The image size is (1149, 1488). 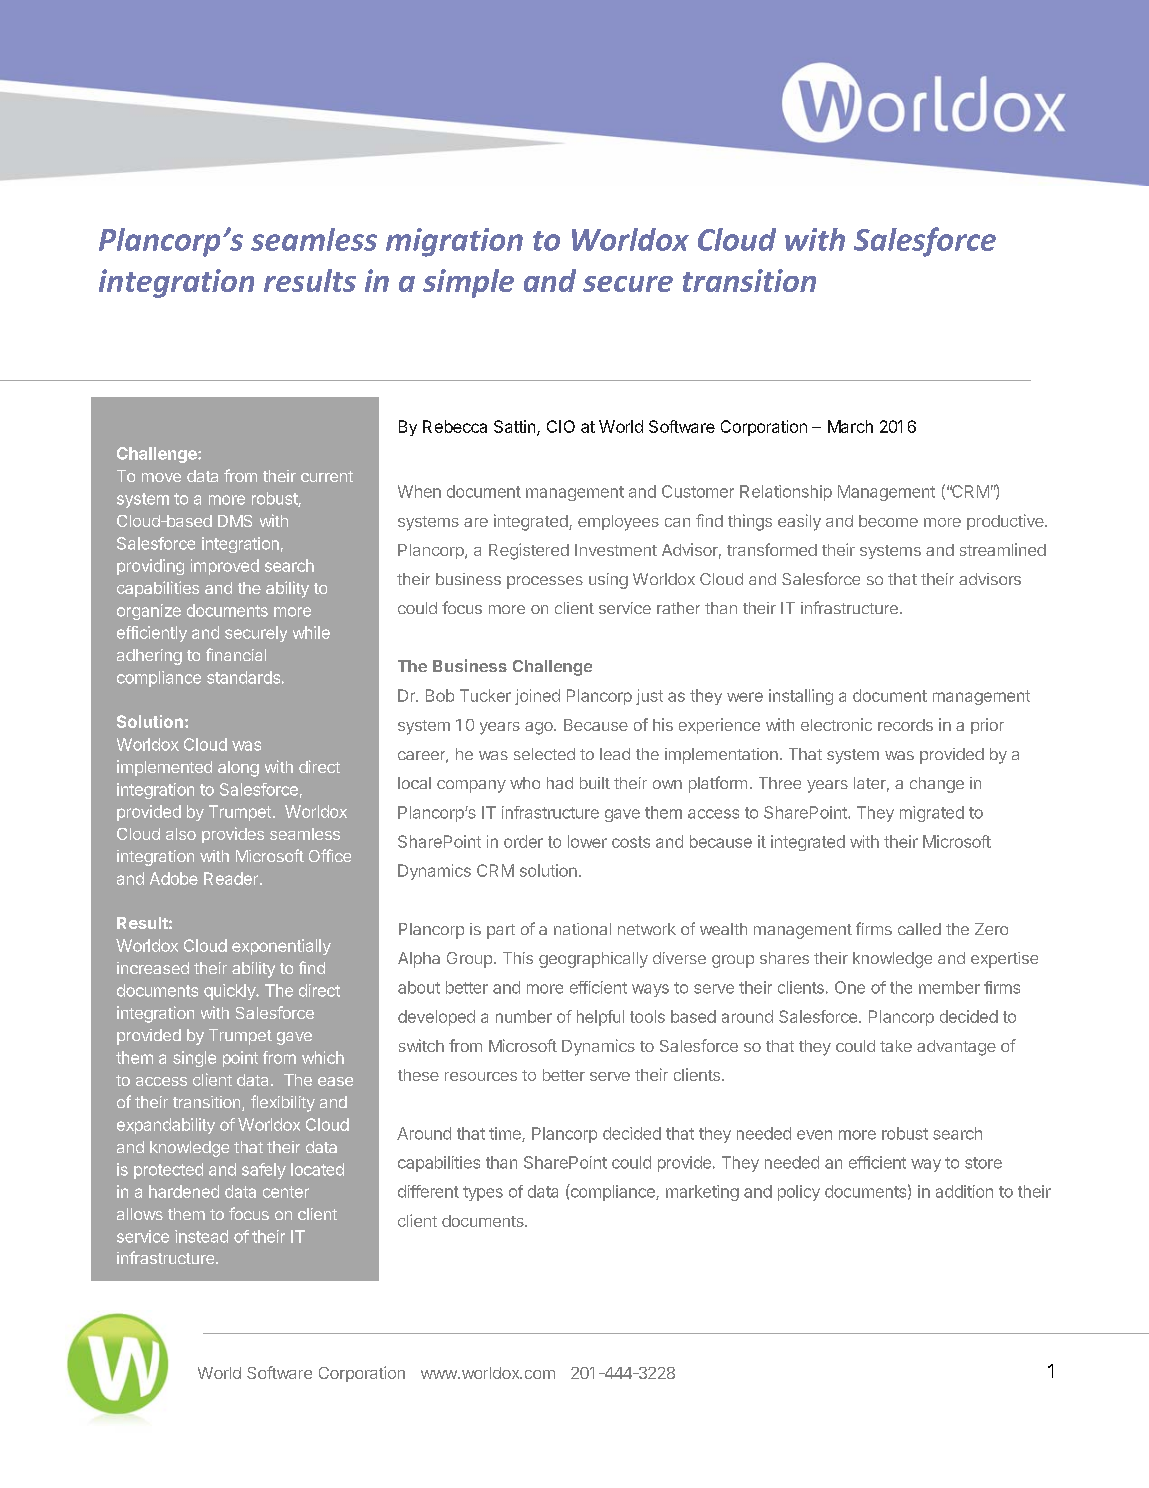 What do you see at coordinates (286, 1192) in the image?
I see `center` at bounding box center [286, 1192].
